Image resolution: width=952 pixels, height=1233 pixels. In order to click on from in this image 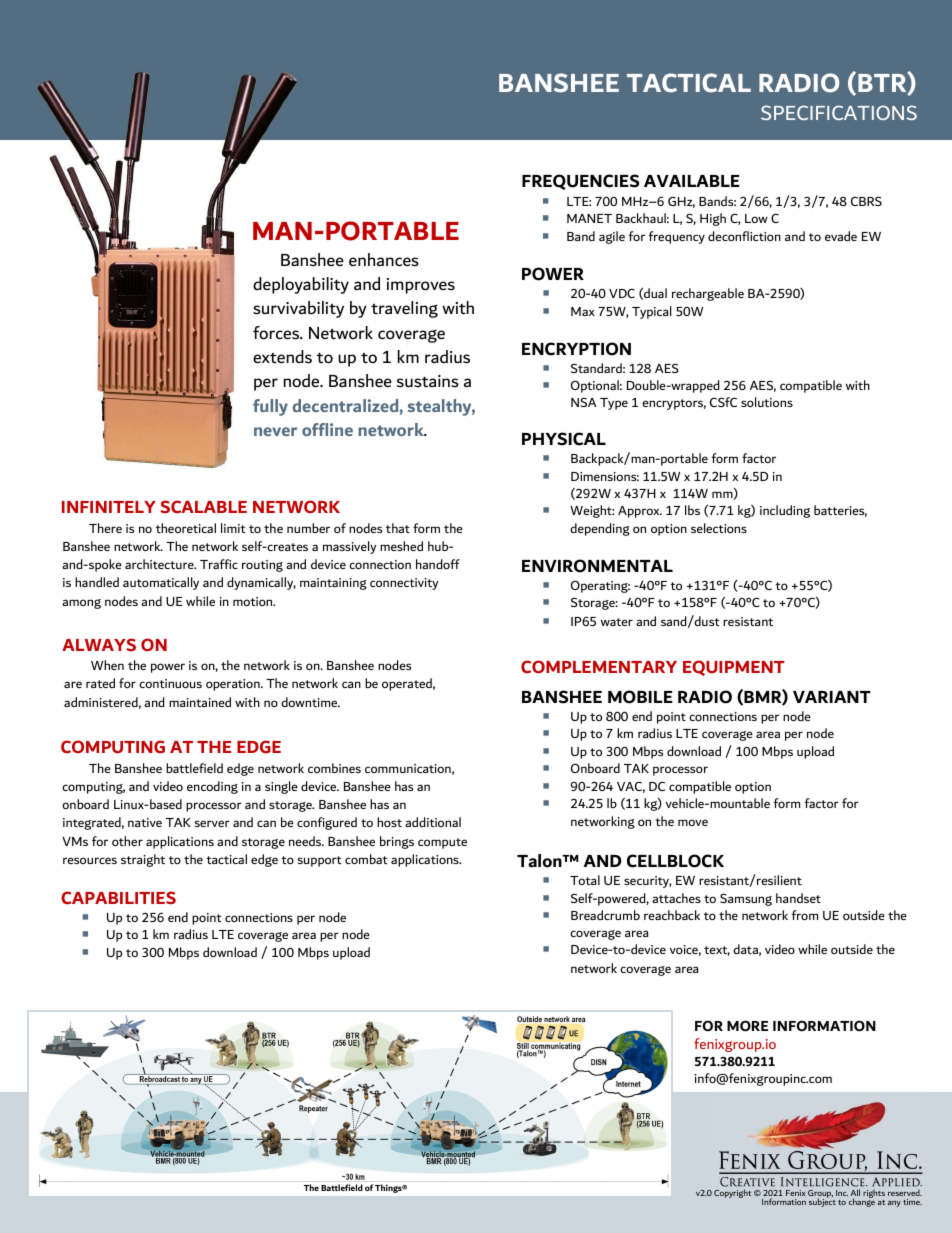, I will do `click(805, 915)`.
